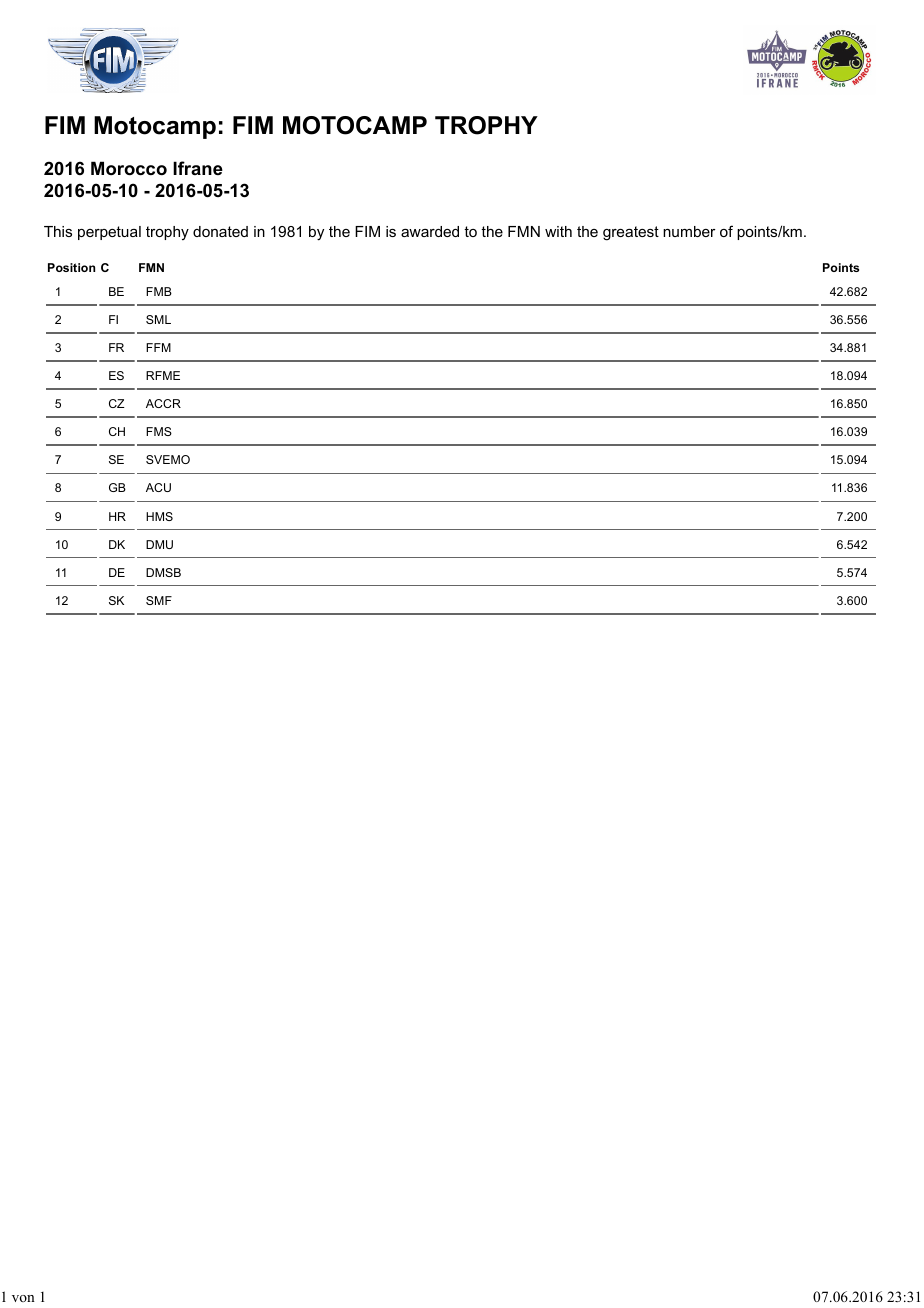 The height and width of the document is (1308, 924). What do you see at coordinates (159, 431) in the document?
I see `FMS` at bounding box center [159, 431].
